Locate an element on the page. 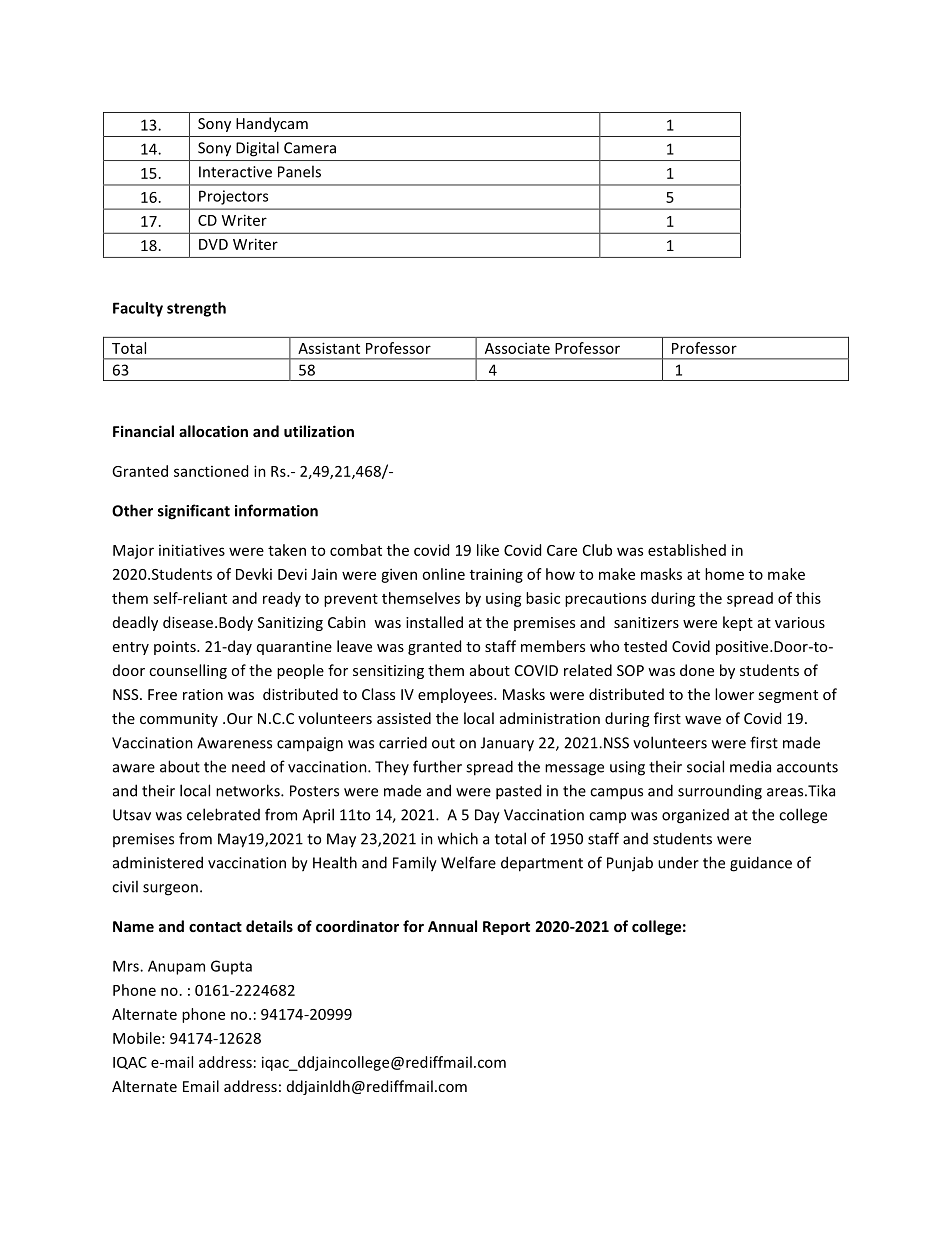 This page has height=1233, width=952. Annual is located at coordinates (452, 926).
